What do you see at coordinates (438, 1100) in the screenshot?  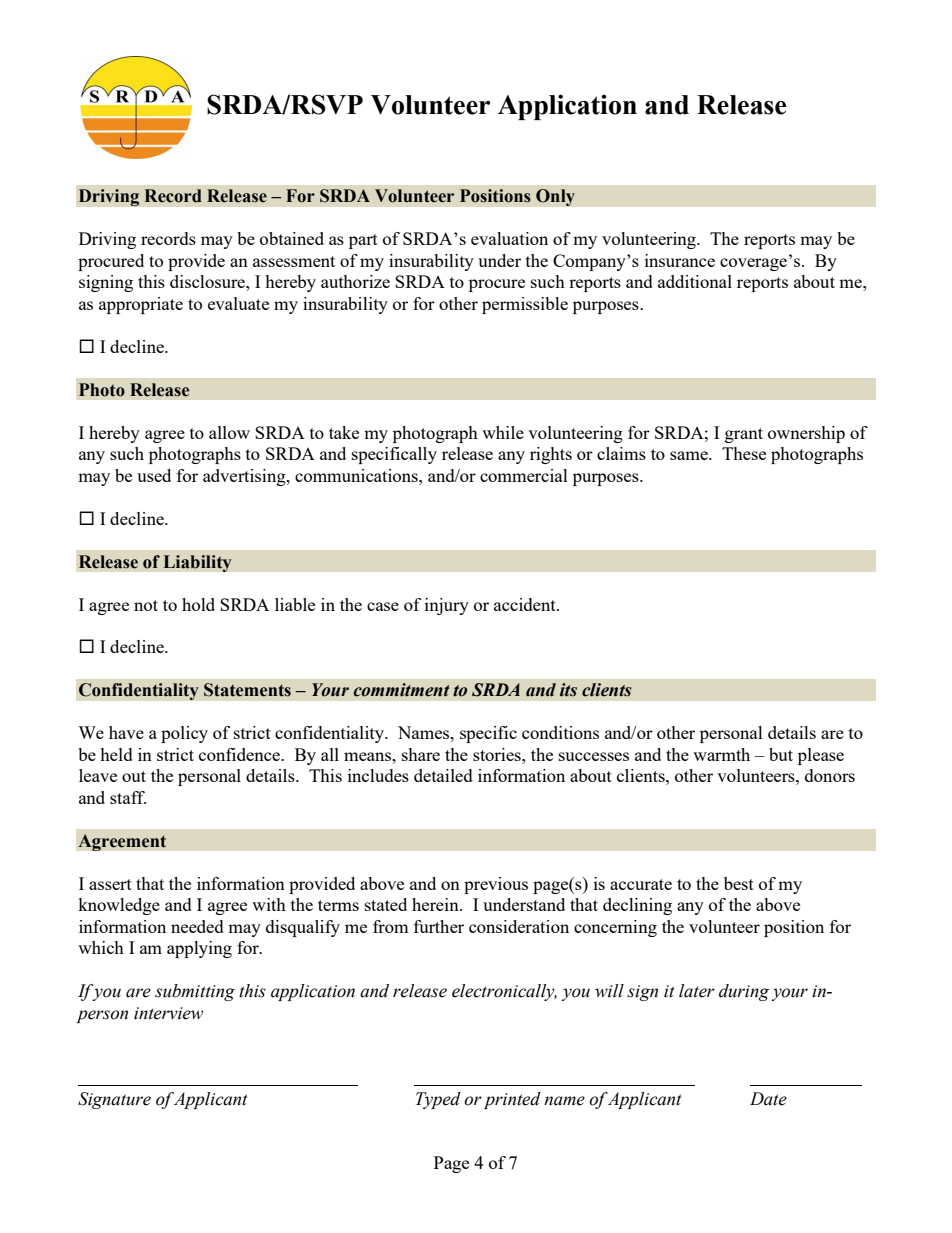 I see `Typed` at bounding box center [438, 1100].
